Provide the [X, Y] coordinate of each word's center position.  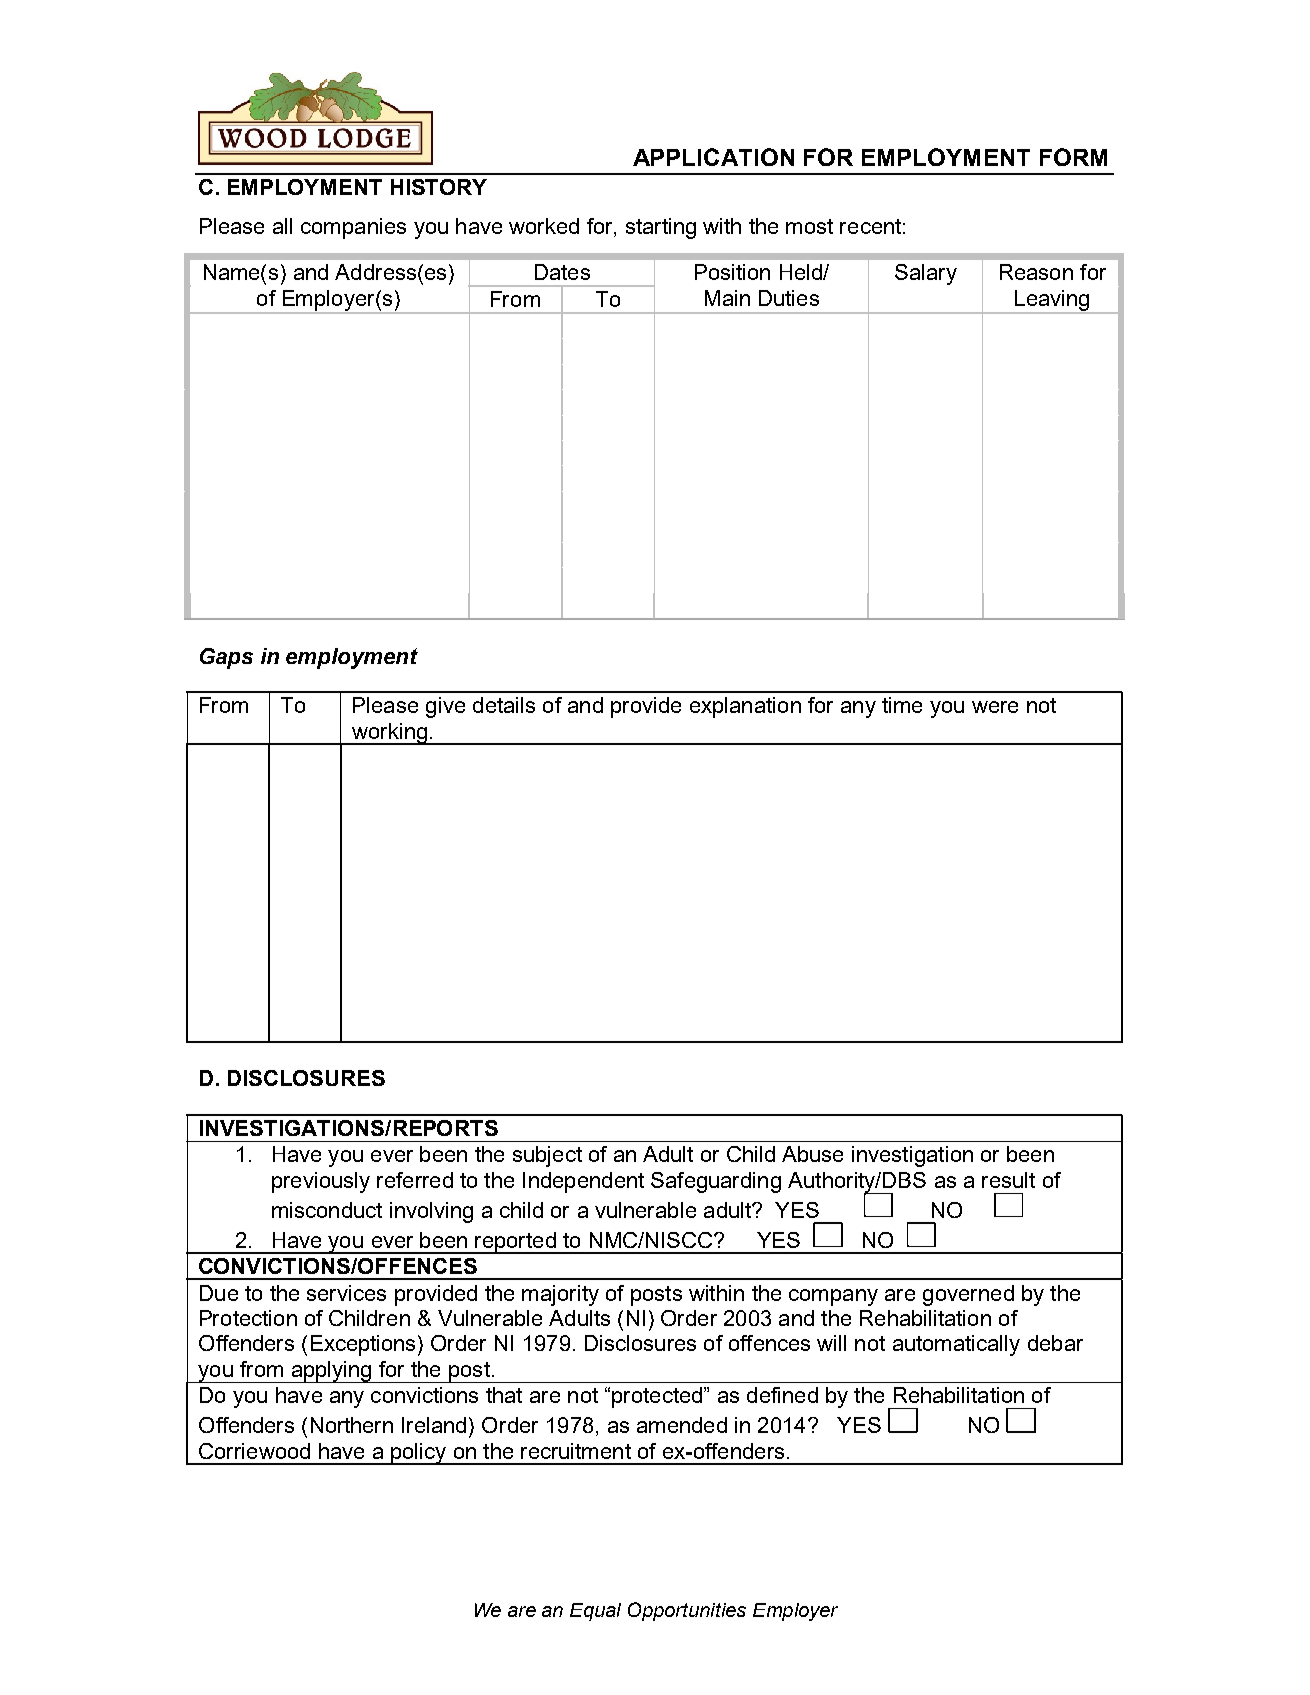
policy [419, 1454]
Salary [926, 274]
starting [661, 228]
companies [353, 228]
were [995, 707]
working [389, 734]
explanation [745, 707]
